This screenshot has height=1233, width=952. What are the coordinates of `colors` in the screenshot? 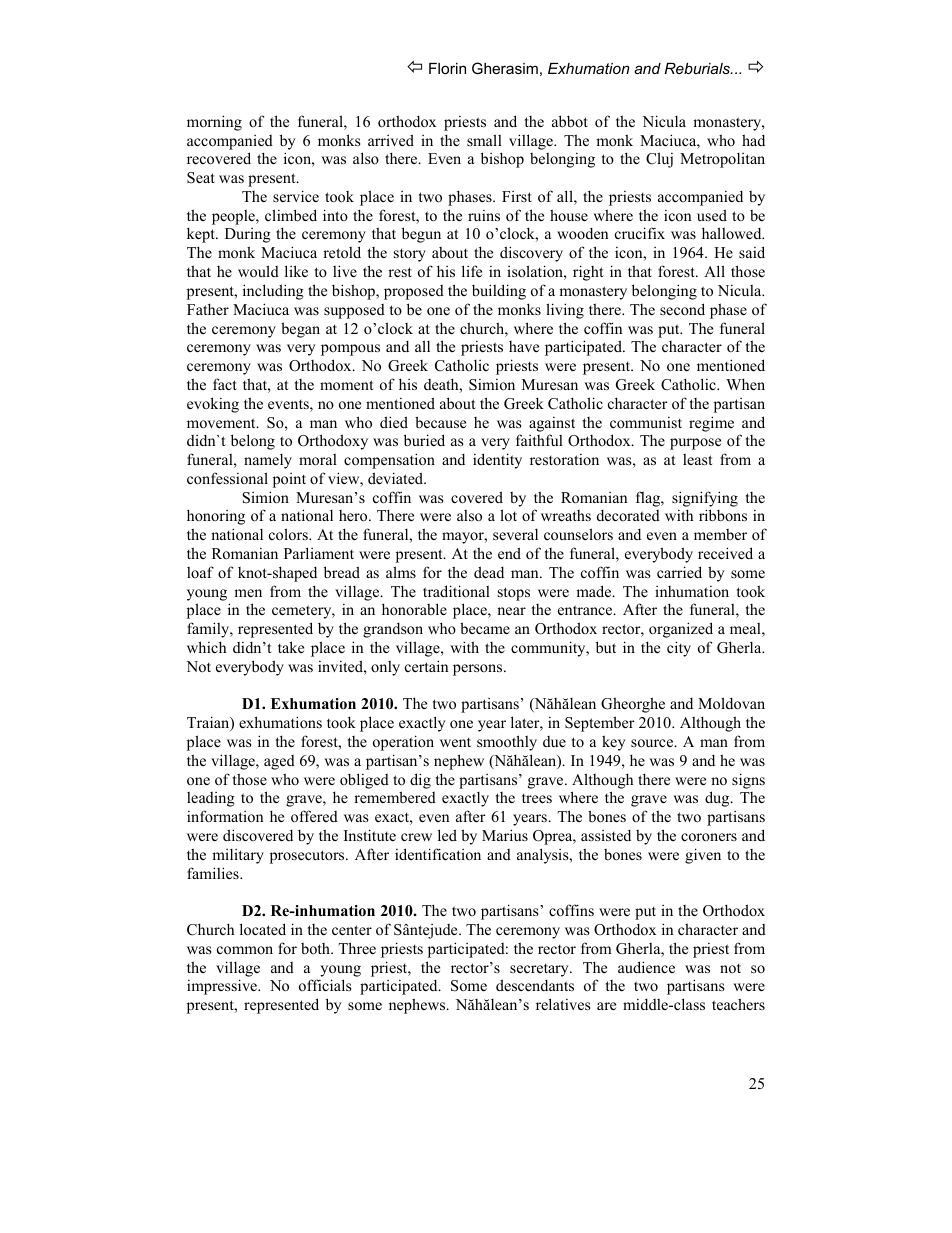 It's located at (289, 534).
